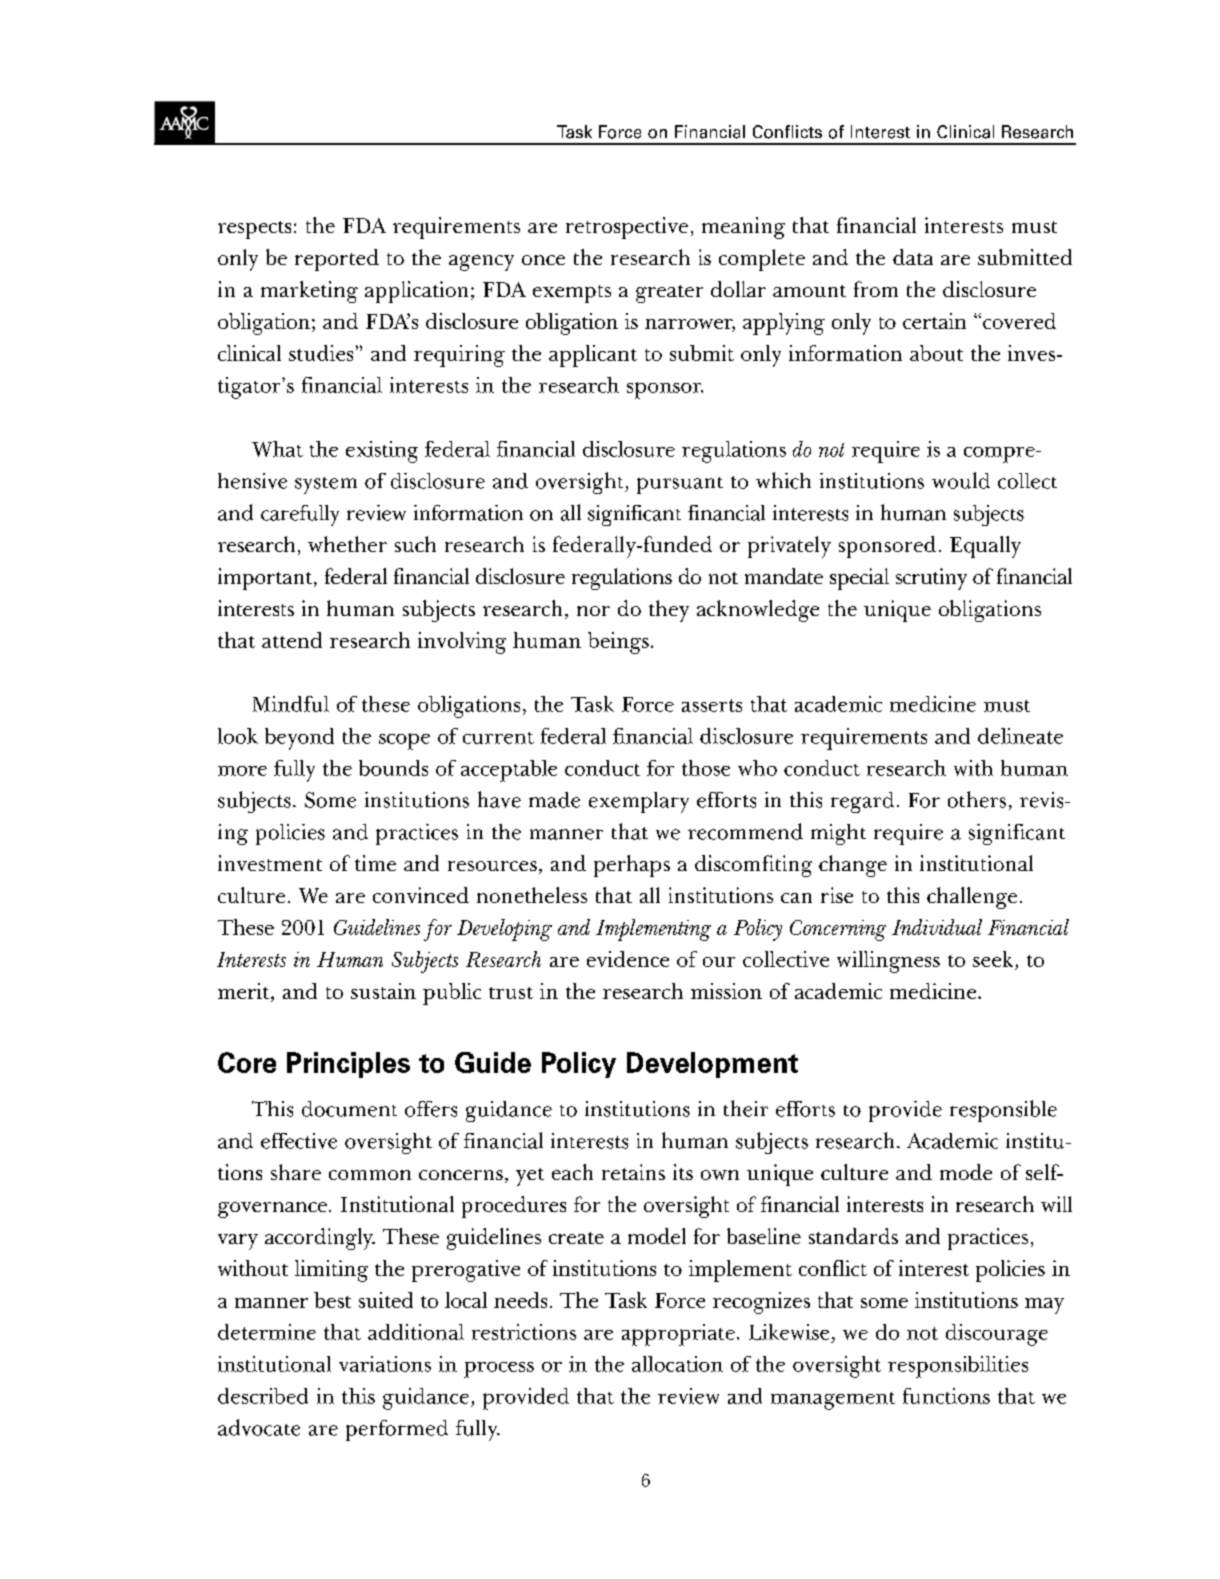 The height and width of the screenshot is (1579, 1220). I want to click on described, so click(263, 1396).
